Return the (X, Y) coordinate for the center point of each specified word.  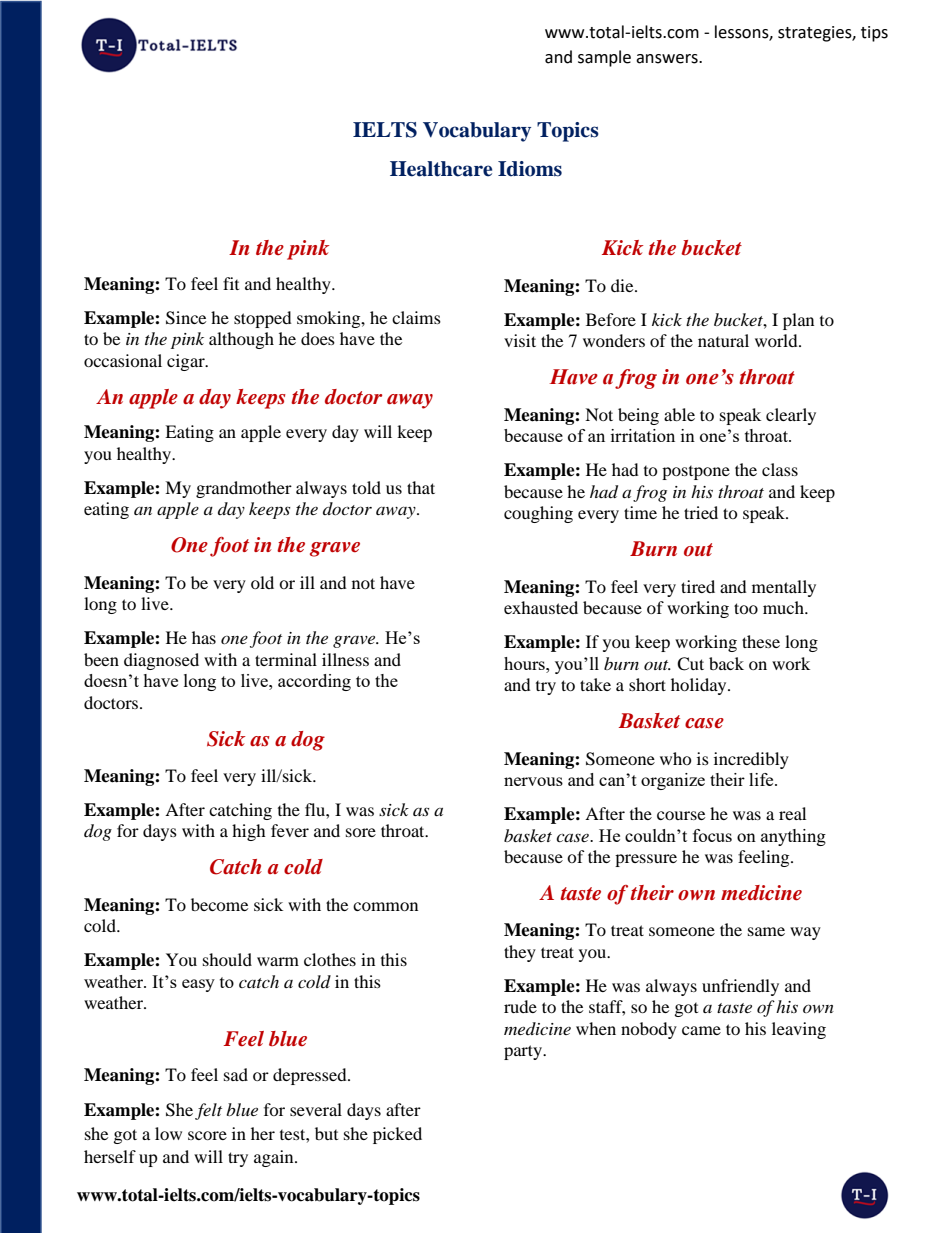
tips (874, 34)
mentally (784, 588)
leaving (799, 1030)
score (207, 1135)
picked (397, 1135)
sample (604, 58)
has (204, 637)
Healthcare (441, 169)
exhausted (541, 607)
